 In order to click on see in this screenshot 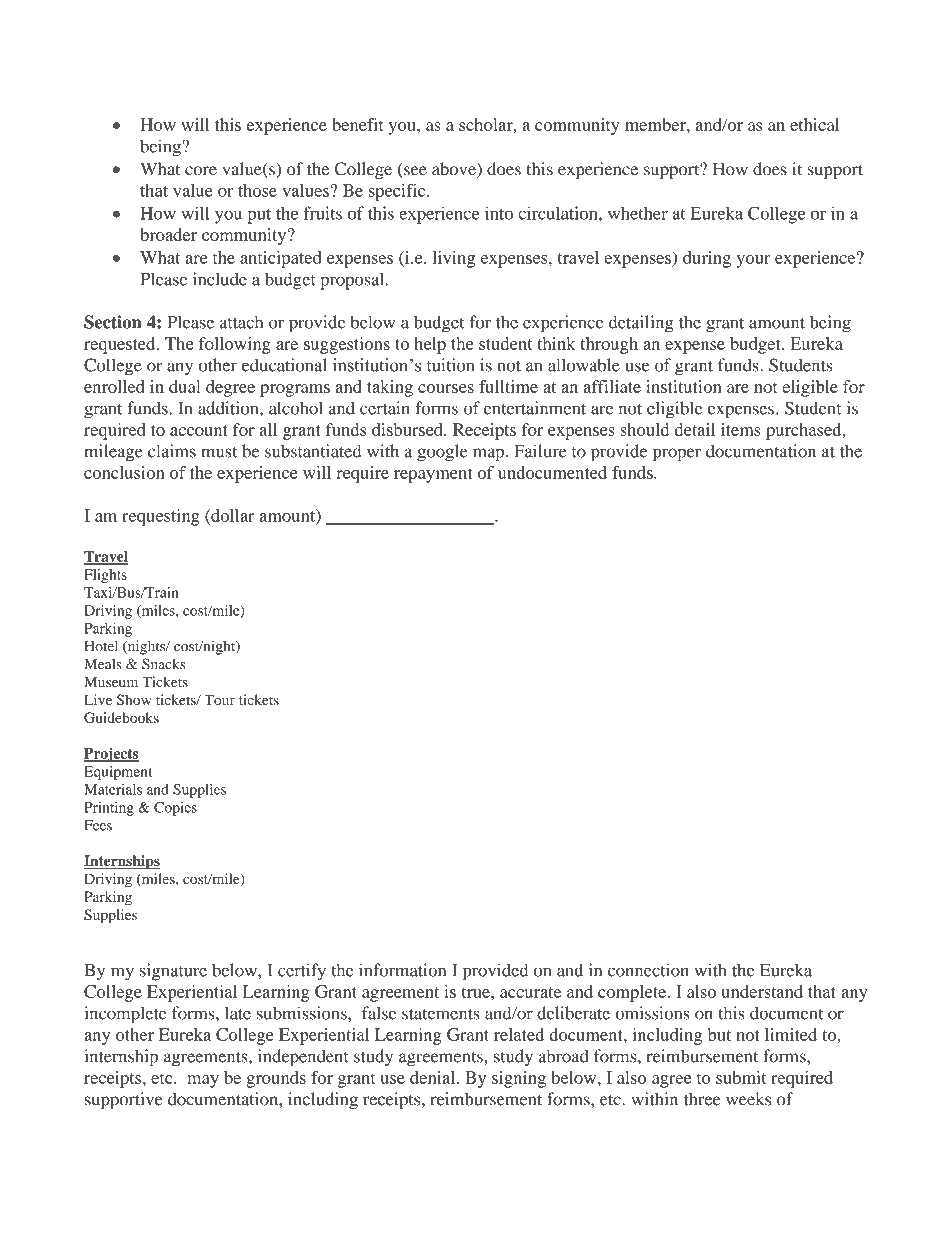, I will do `click(414, 172)`.
